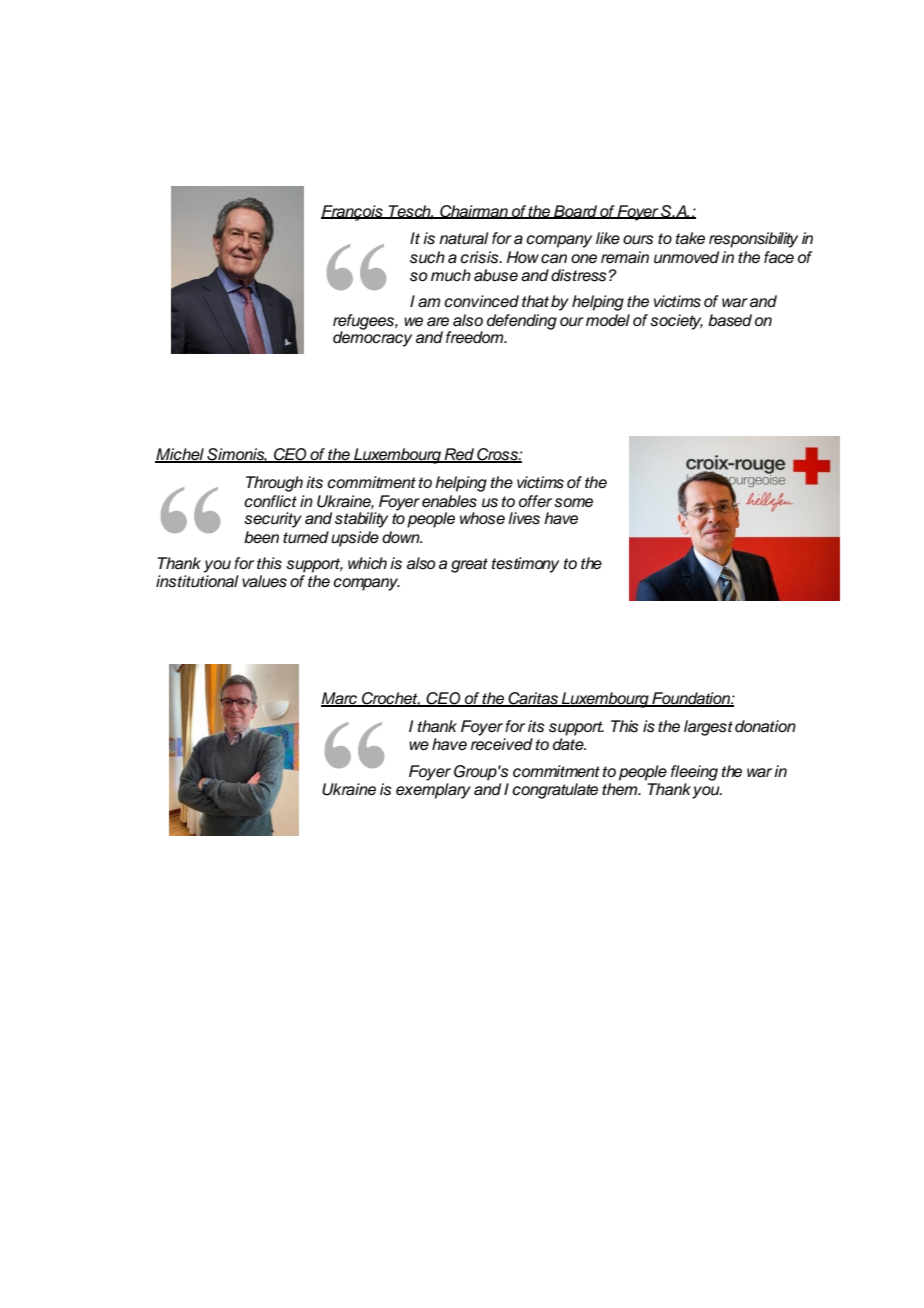 Image resolution: width=924 pixels, height=1308 pixels. Describe the element at coordinates (372, 338) in the image. I see `democracy` at that location.
